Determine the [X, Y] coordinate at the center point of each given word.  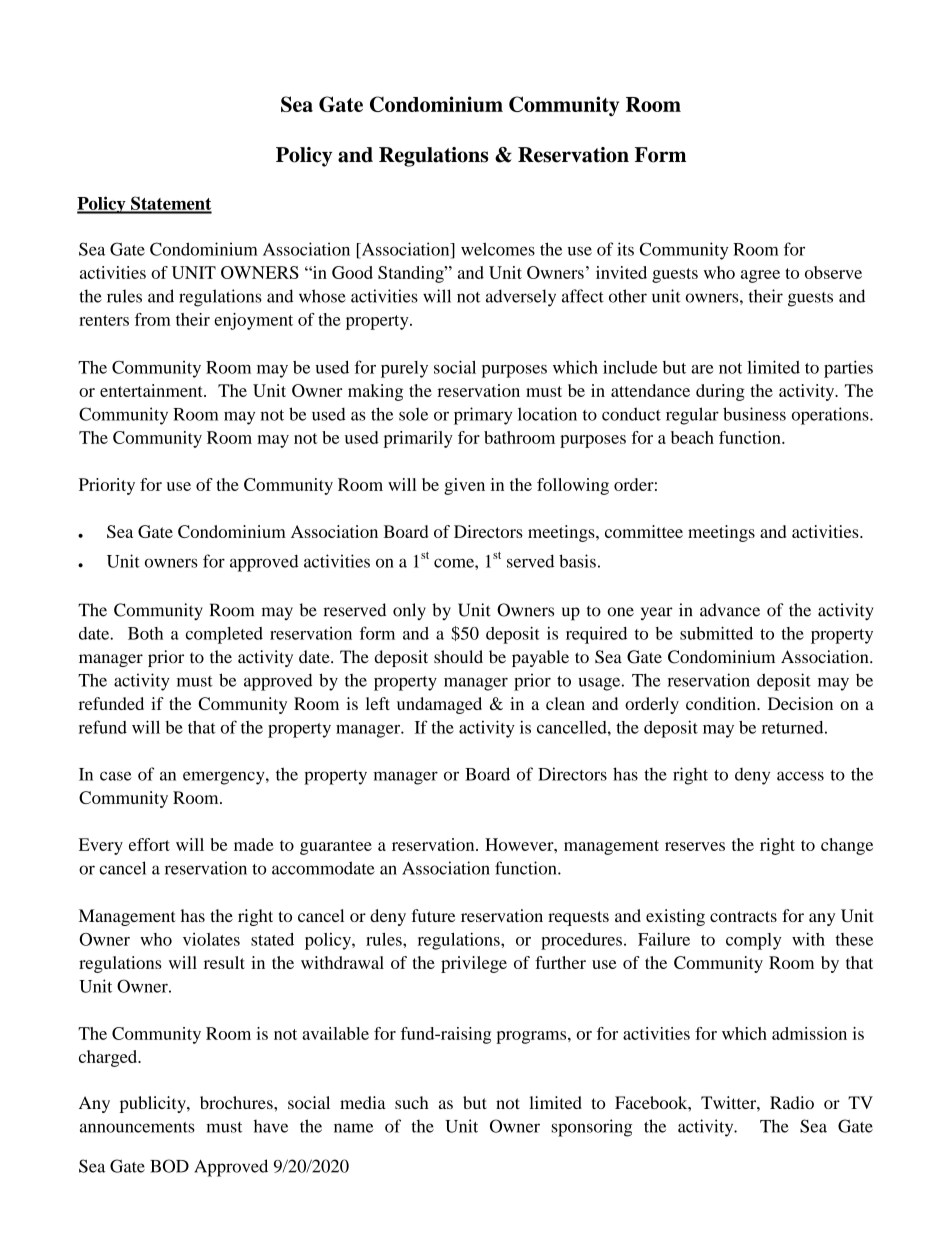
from [153, 319]
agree [760, 276]
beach [692, 437]
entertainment [152, 390]
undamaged [439, 705]
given [464, 486]
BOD [169, 1166]
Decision [800, 703]
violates [211, 939]
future [433, 915]
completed [224, 635]
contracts [743, 916]
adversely [521, 298]
